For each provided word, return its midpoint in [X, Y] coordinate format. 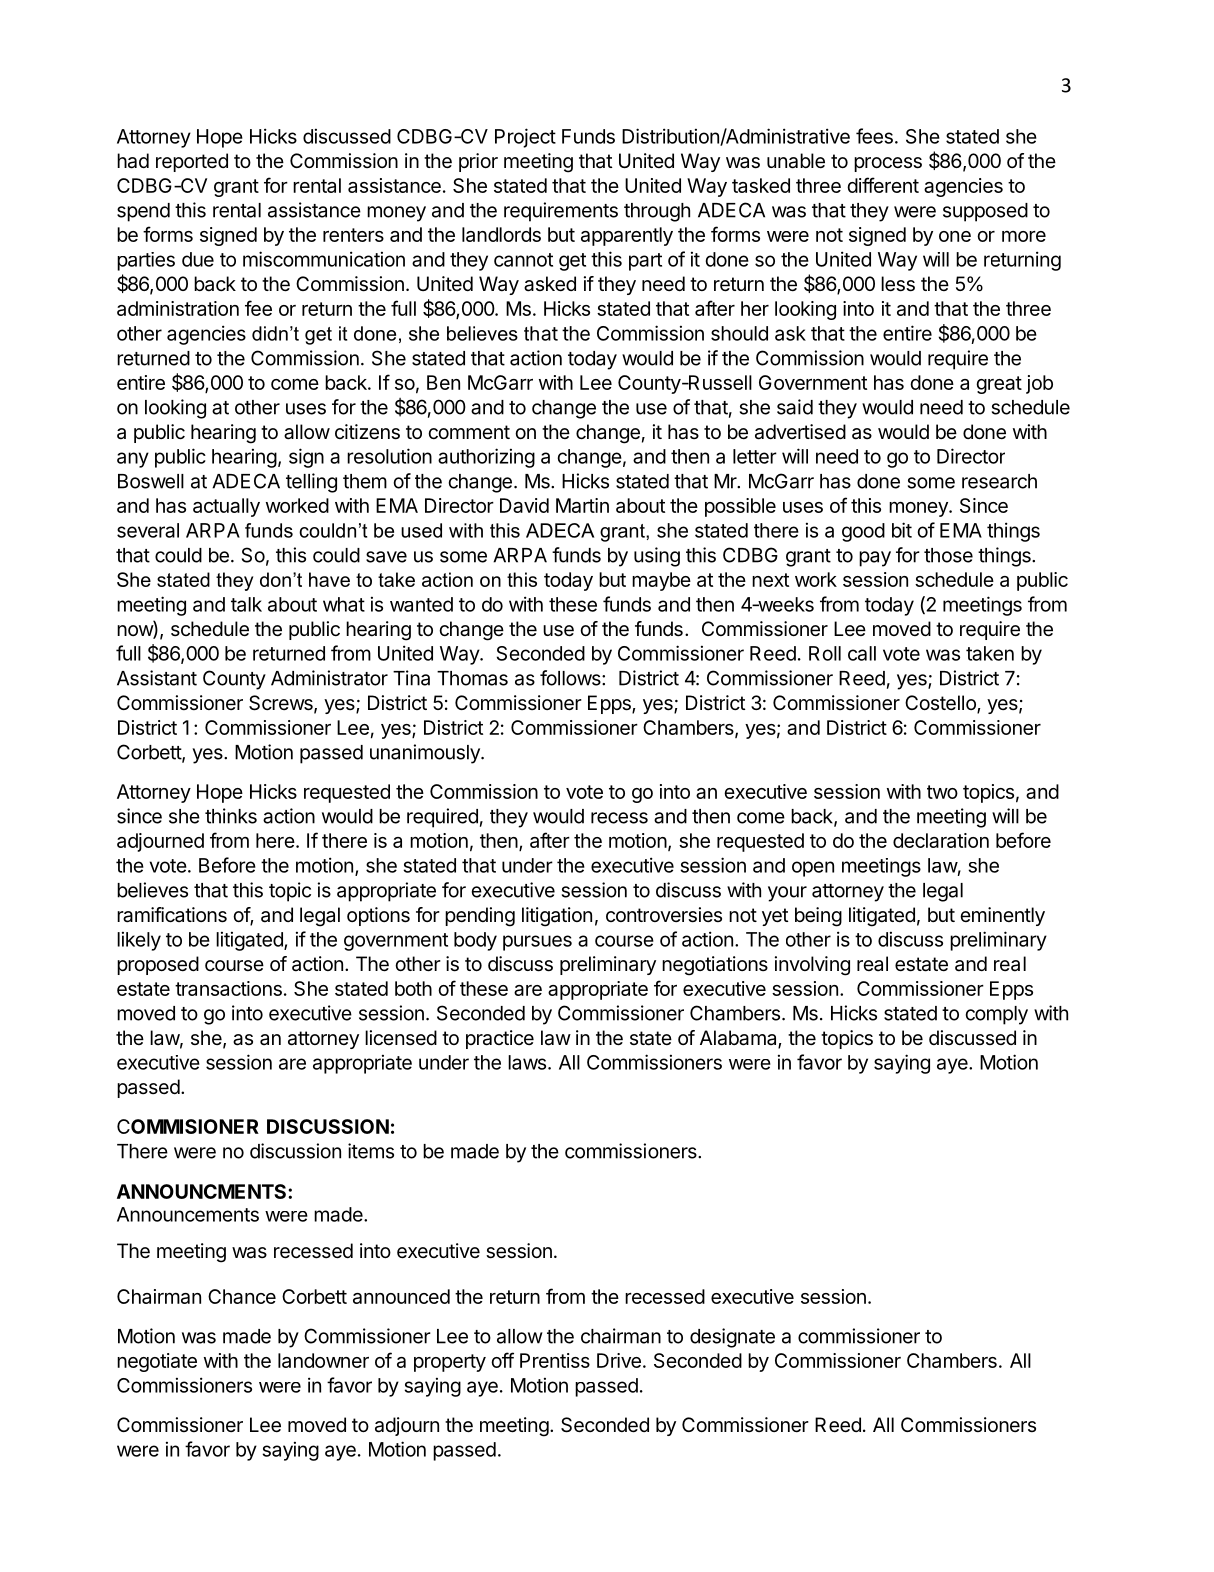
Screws [282, 704]
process [888, 164]
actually [226, 507]
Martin [582, 505]
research [999, 481]
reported [192, 162]
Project [525, 138]
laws [527, 1062]
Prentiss [555, 1360]
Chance [242, 1296]
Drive [619, 1360]
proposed [158, 965]
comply [997, 1015]
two [942, 792]
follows [571, 678]
